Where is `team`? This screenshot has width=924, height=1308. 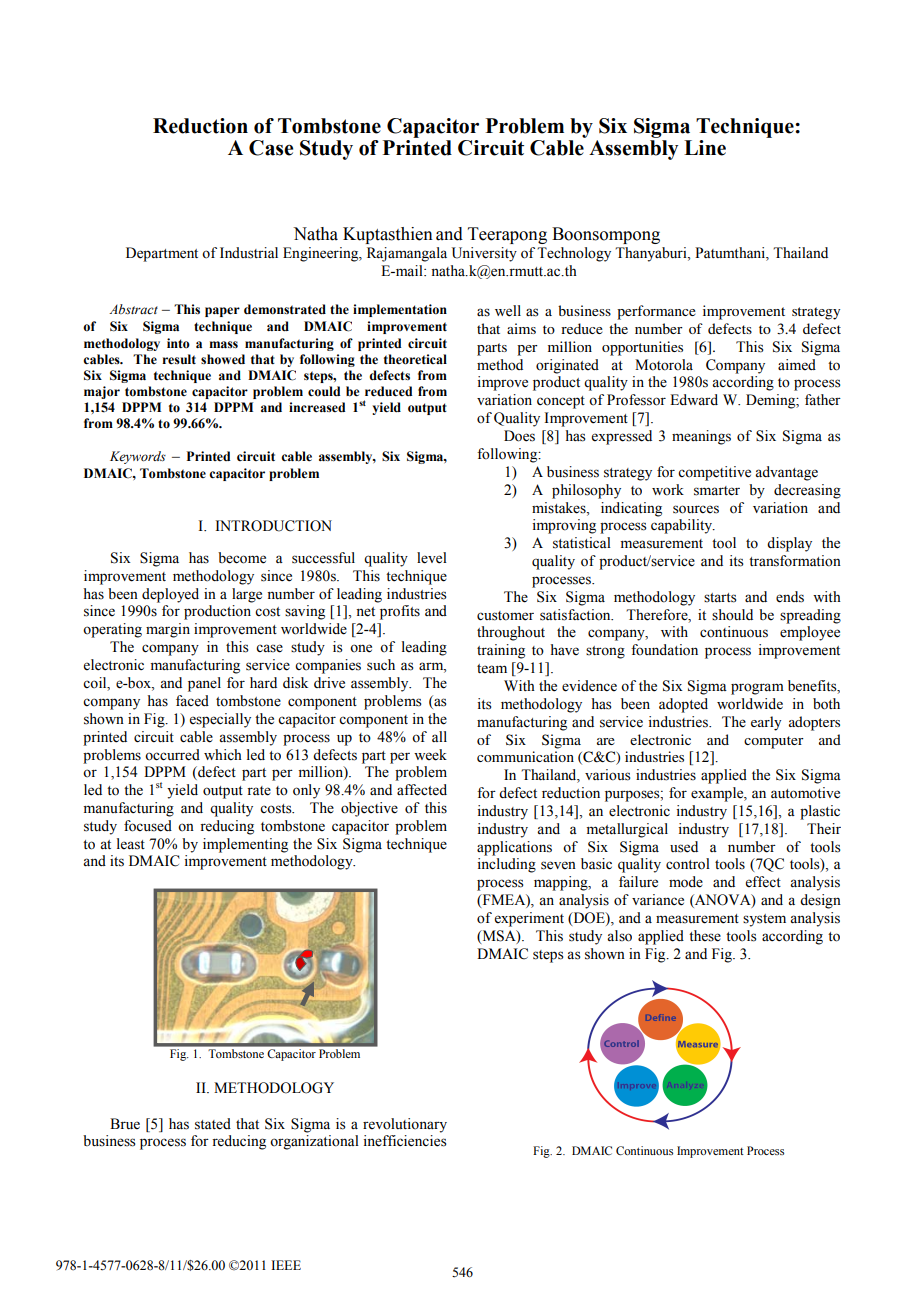
team is located at coordinates (492, 669).
